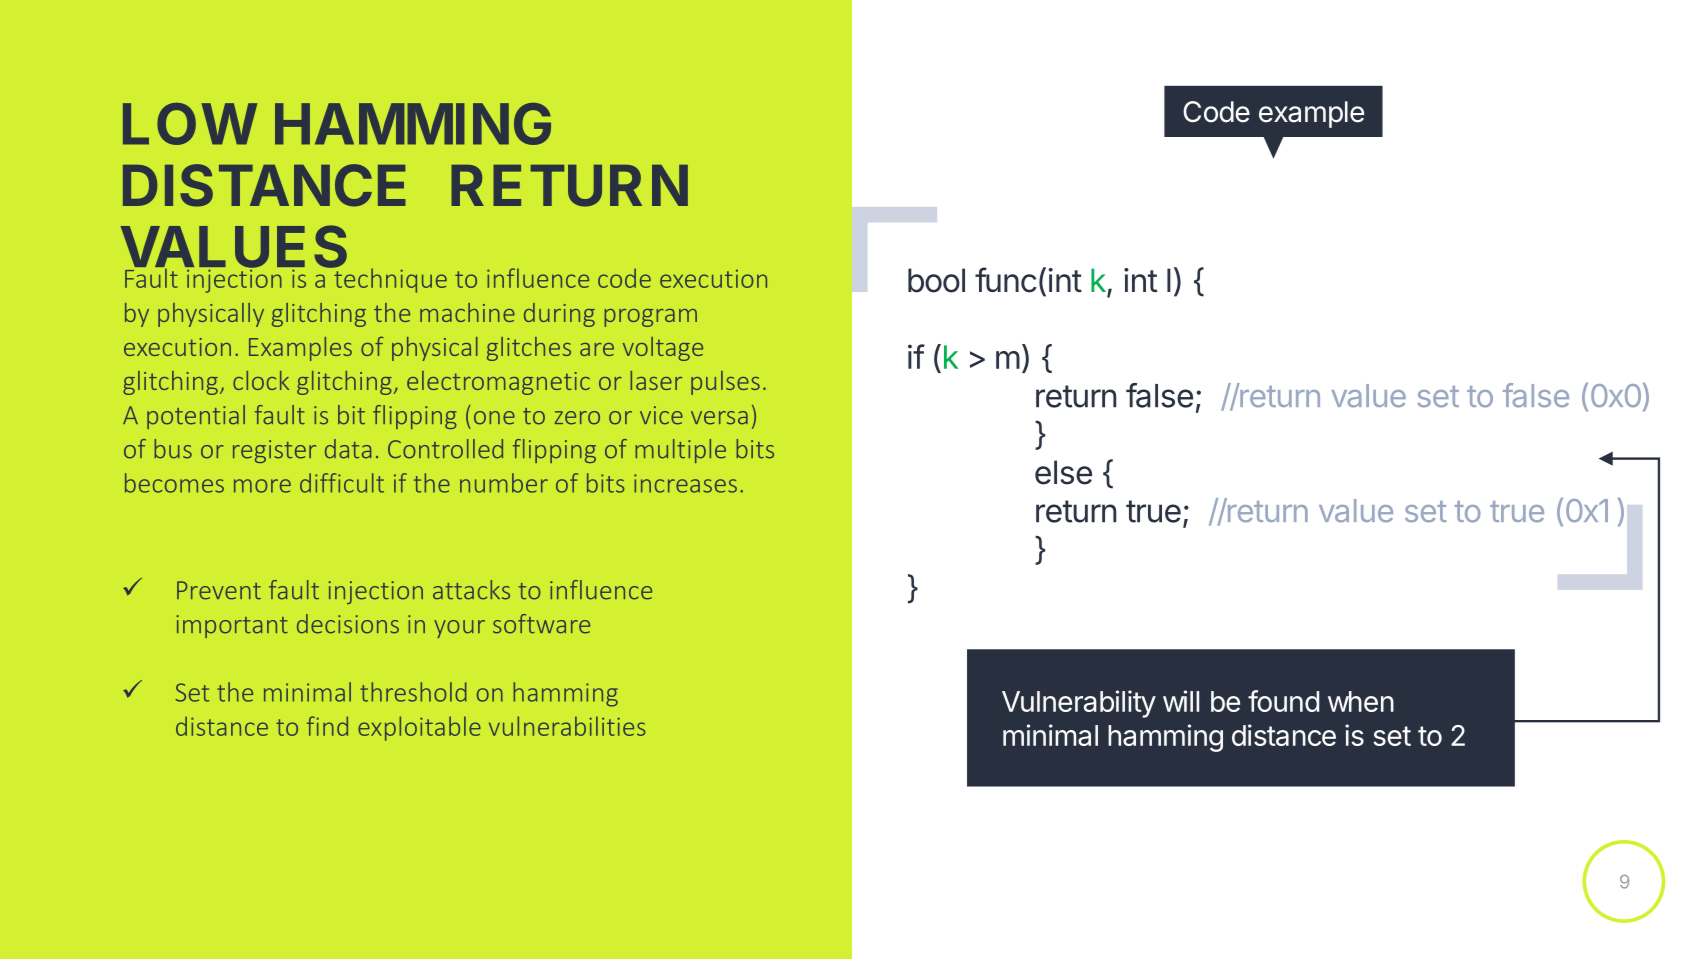  I want to click on vulnerabilities, so click(567, 726).
